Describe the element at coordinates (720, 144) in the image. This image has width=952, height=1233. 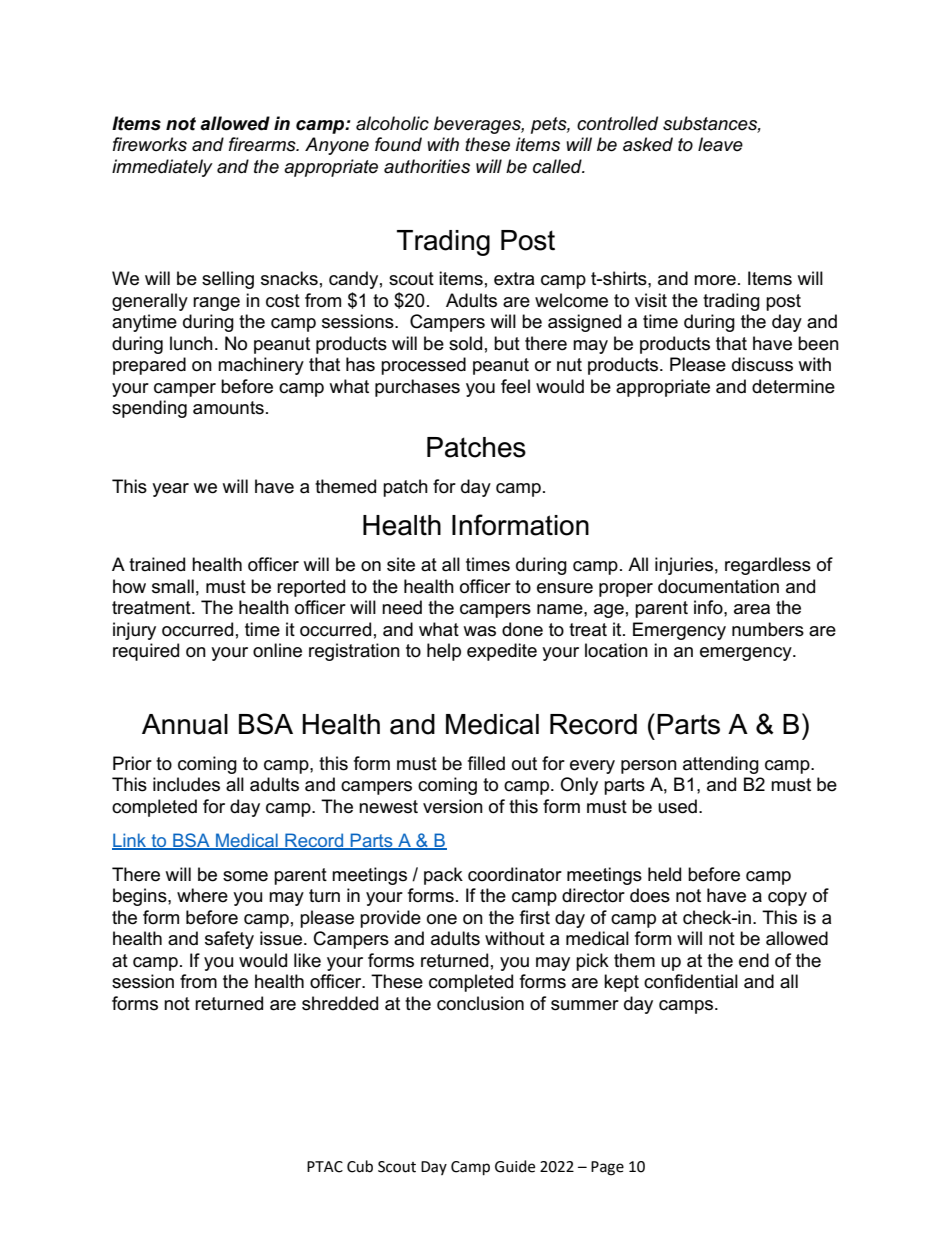
I see `leave` at that location.
